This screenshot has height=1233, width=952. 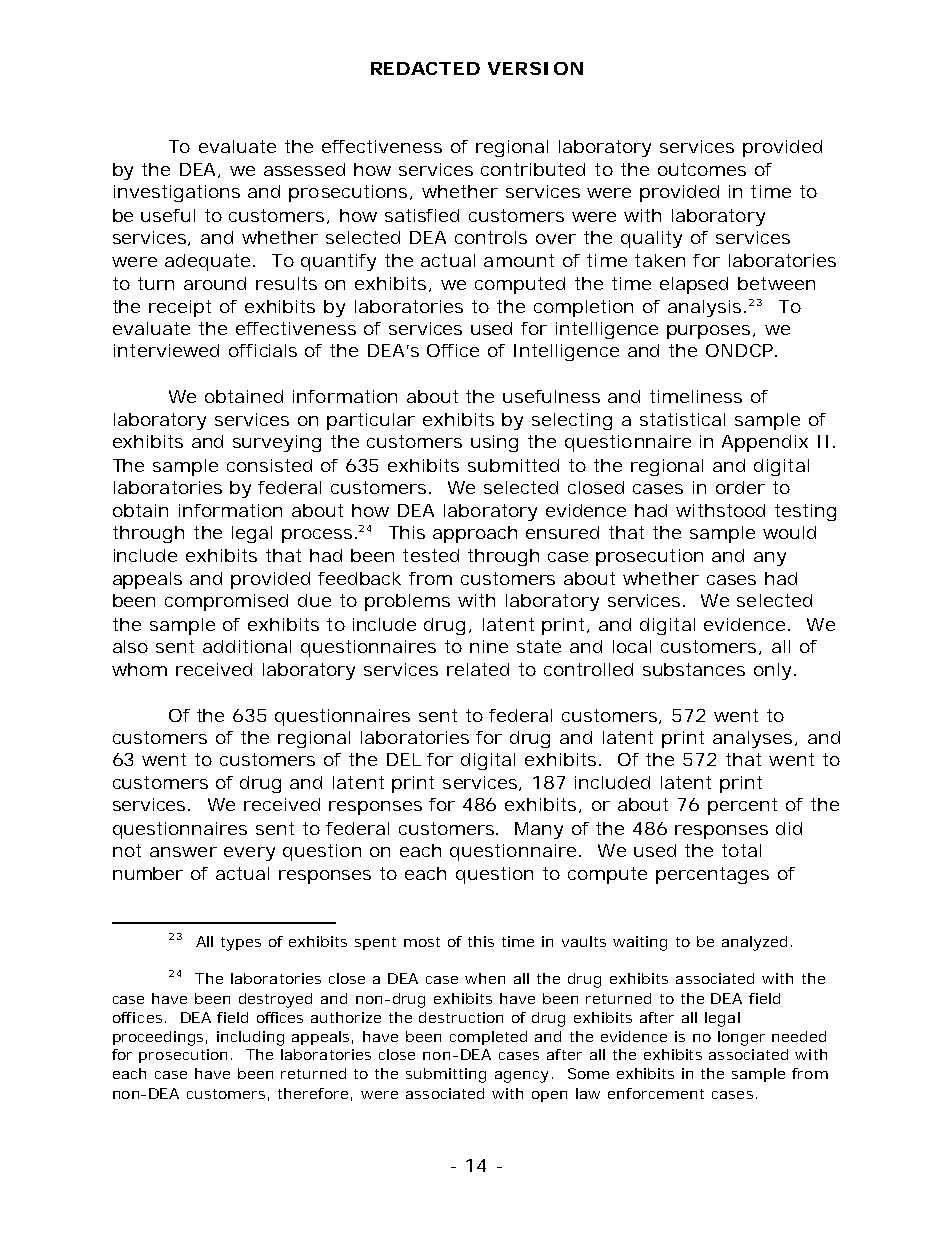 I want to click on satisfied, so click(x=422, y=215).
